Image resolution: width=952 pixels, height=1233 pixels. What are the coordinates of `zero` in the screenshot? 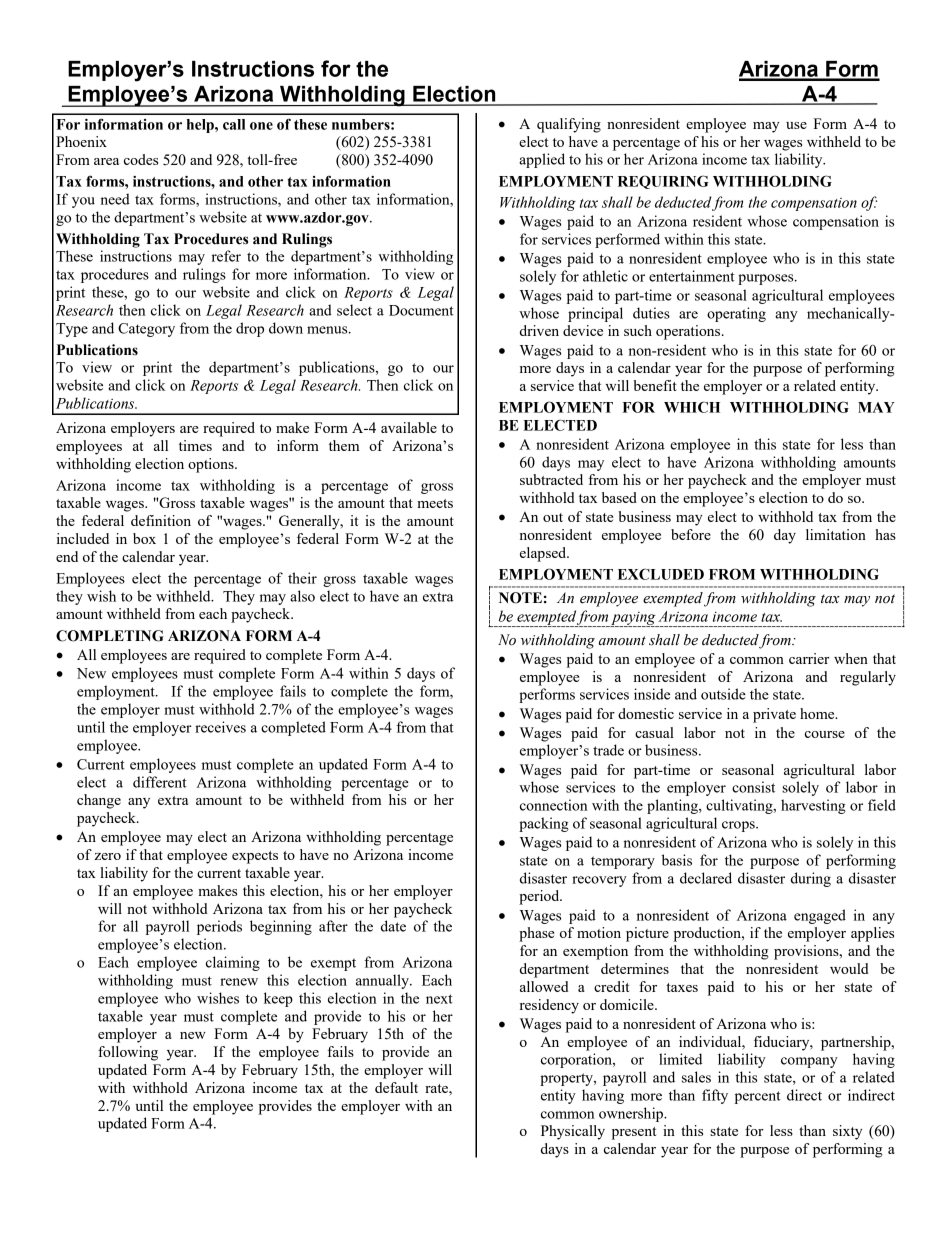 It's located at (107, 856).
